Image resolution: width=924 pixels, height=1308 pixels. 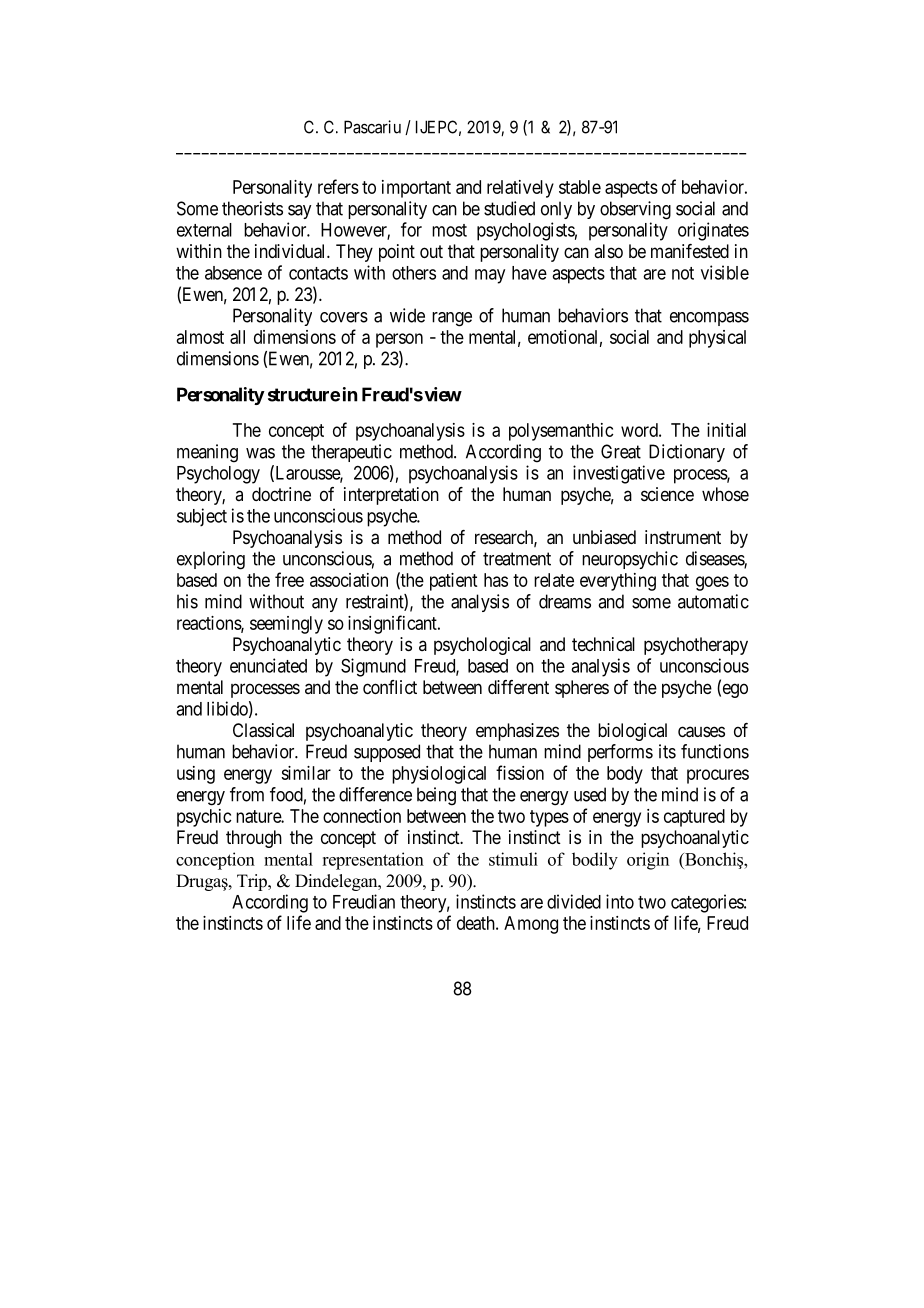 What do you see at coordinates (253, 882) in the screenshot?
I see `Trip` at bounding box center [253, 882].
